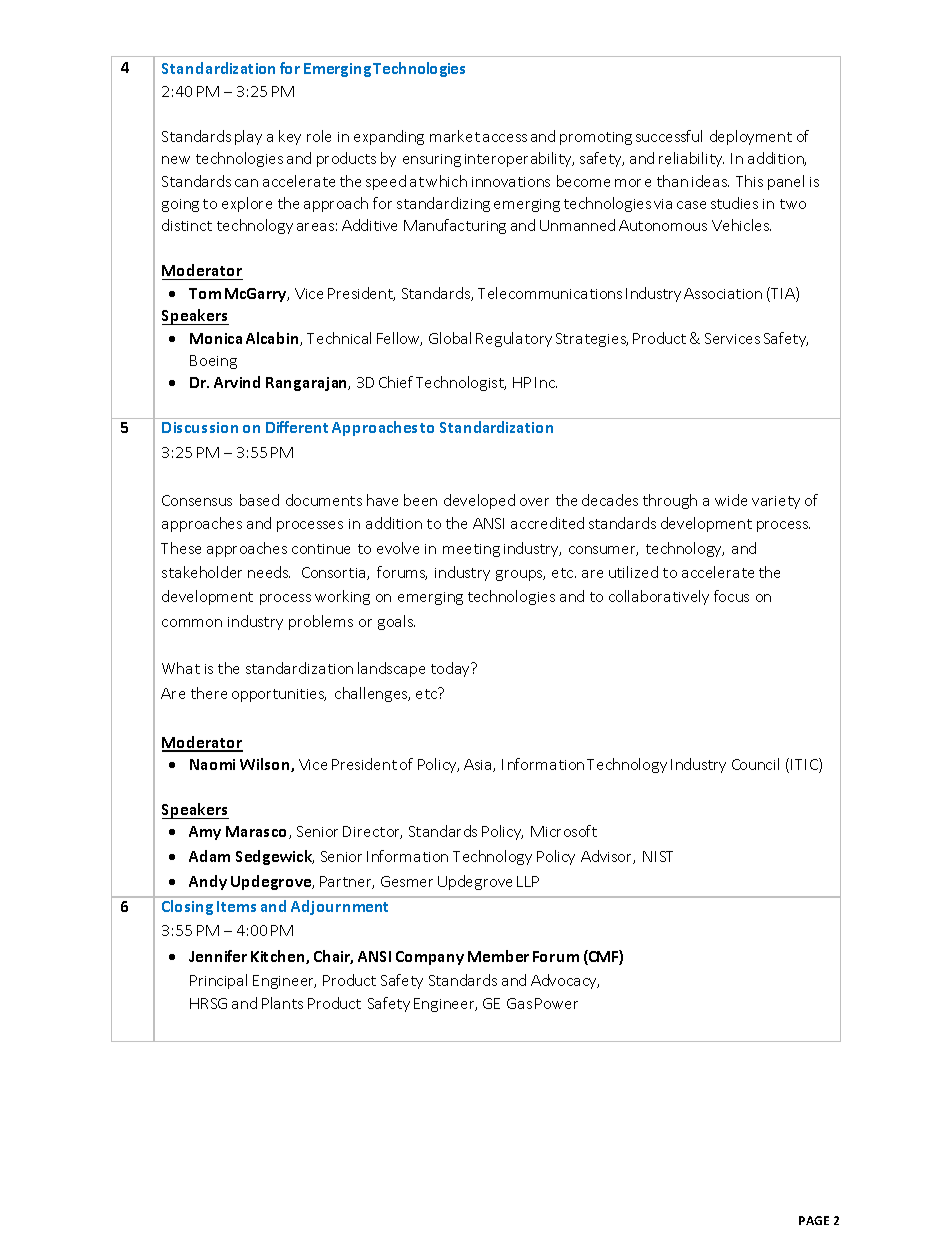 The height and width of the screenshot is (1233, 952). What do you see at coordinates (511, 182) in the screenshot?
I see `innovations` at bounding box center [511, 182].
